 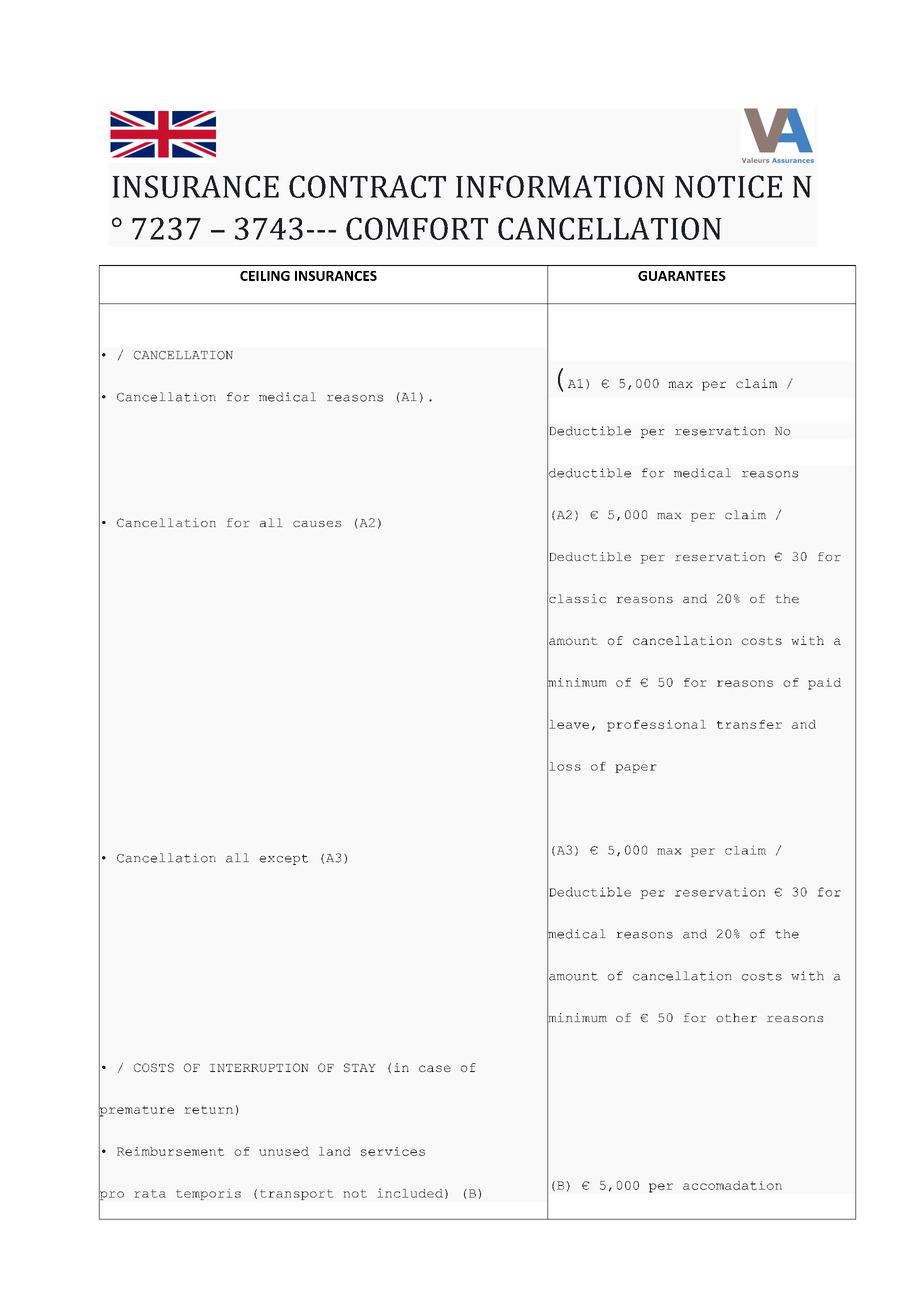 I want to click on INFORMATION, so click(x=560, y=186).
